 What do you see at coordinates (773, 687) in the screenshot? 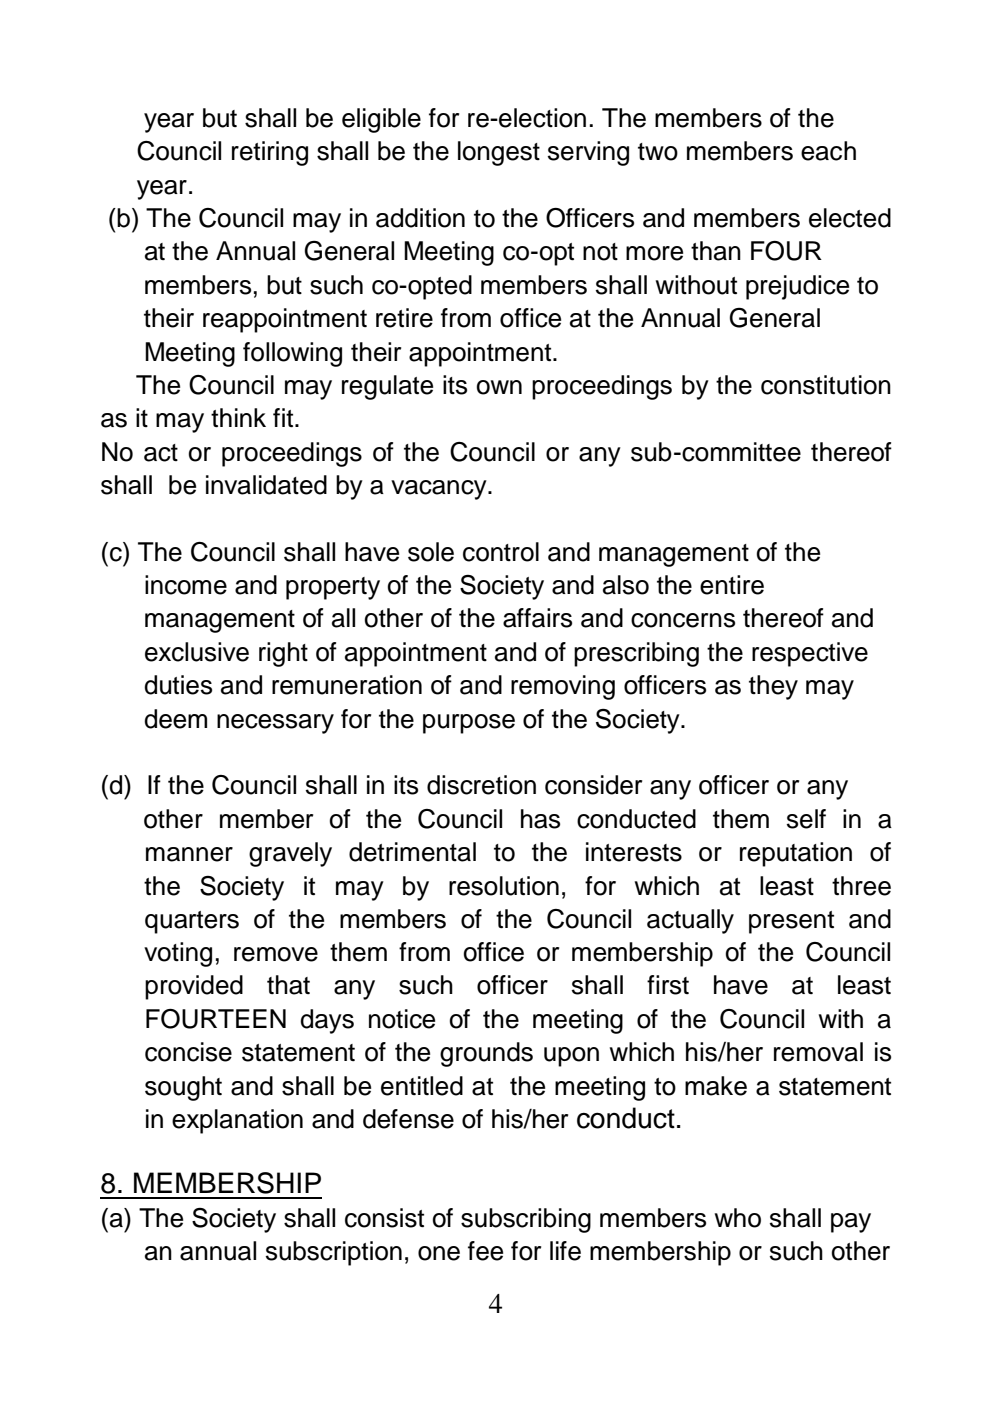
I see `they` at bounding box center [773, 687].
